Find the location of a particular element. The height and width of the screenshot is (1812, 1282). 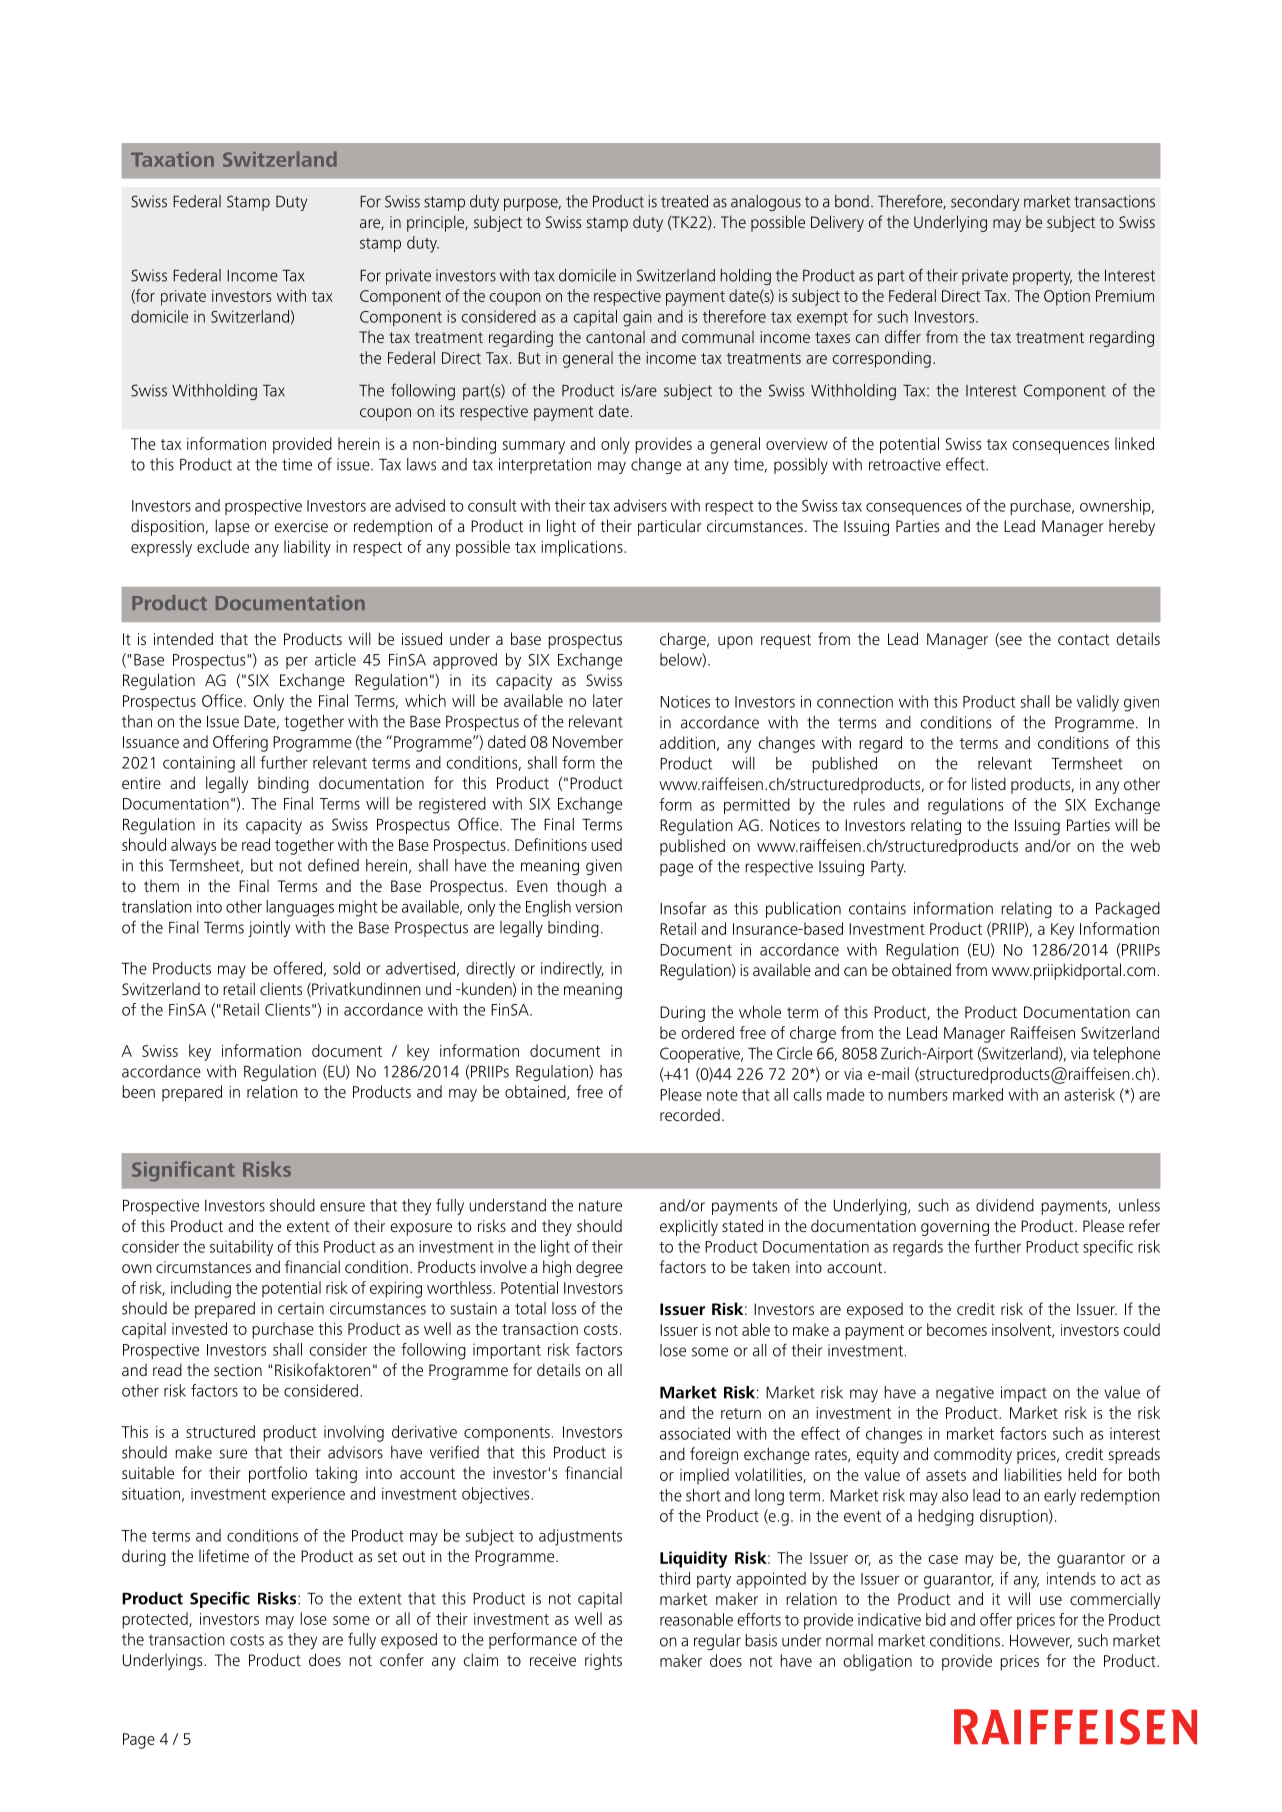

article is located at coordinates (335, 659).
